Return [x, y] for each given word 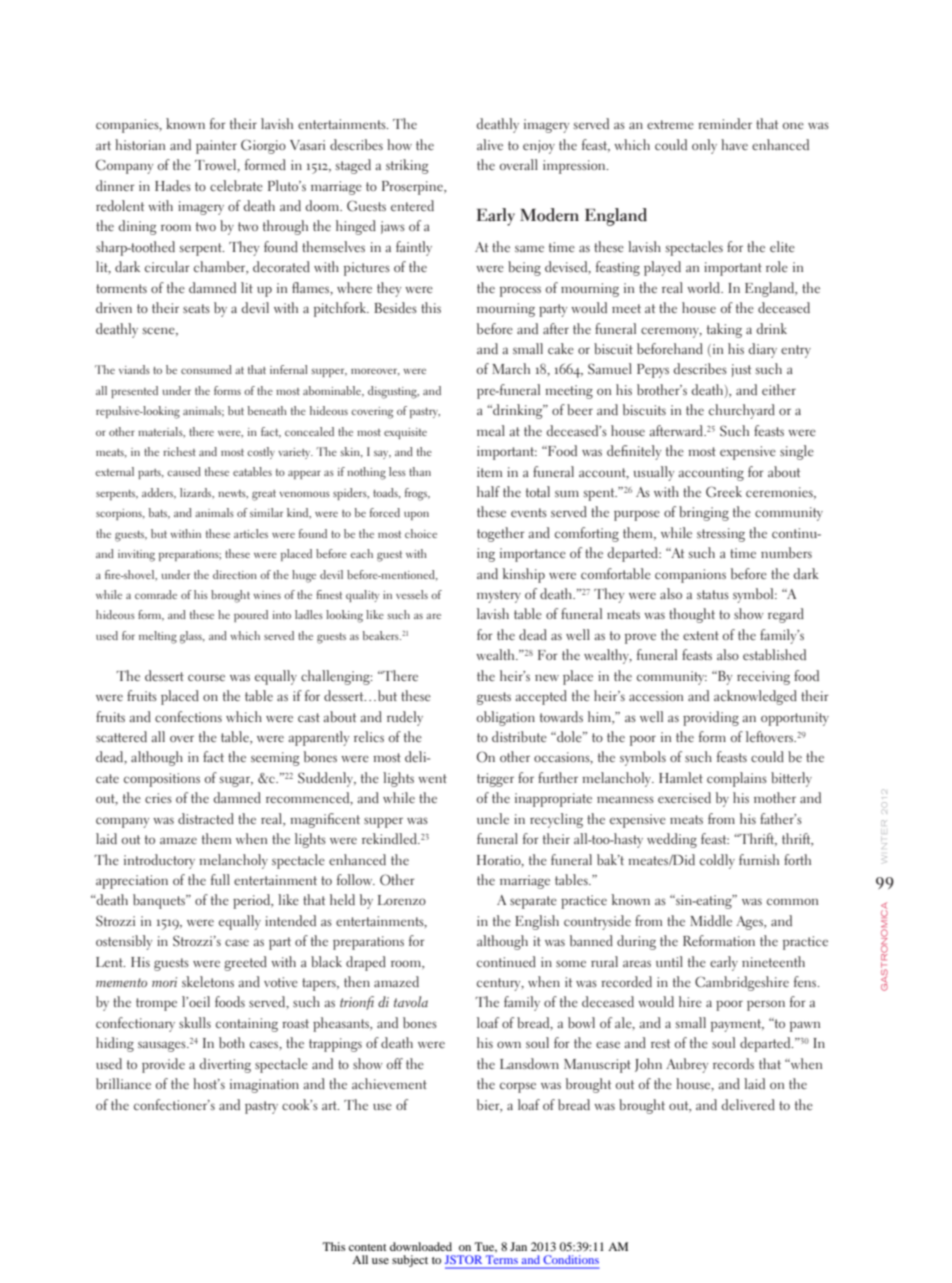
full [220, 879]
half [488, 491]
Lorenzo [402, 900]
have [734, 144]
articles [251, 533]
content [368, 1247]
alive [490, 144]
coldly [717, 861]
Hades [173, 185]
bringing [704, 513]
